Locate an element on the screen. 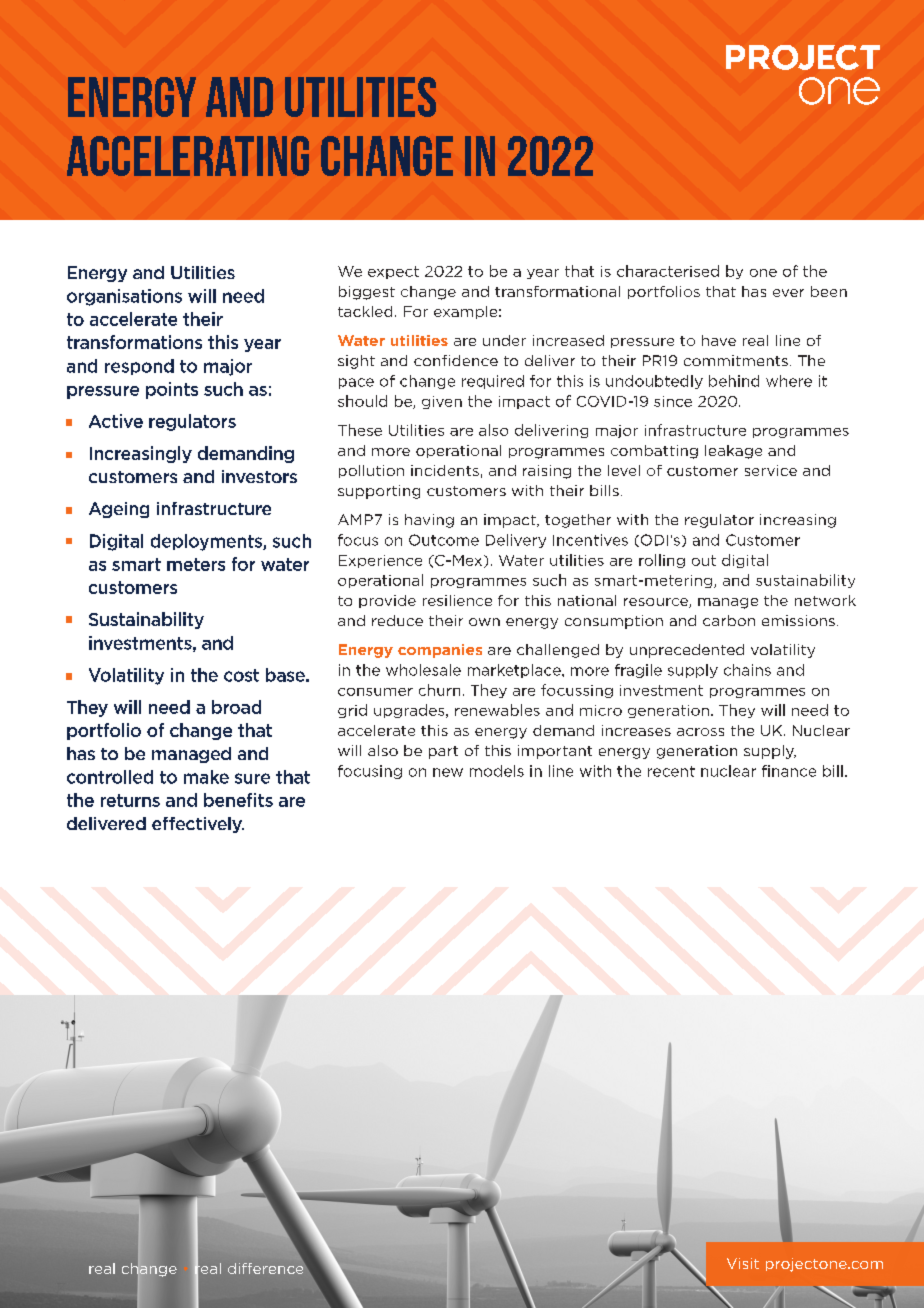  across is located at coordinates (700, 732).
